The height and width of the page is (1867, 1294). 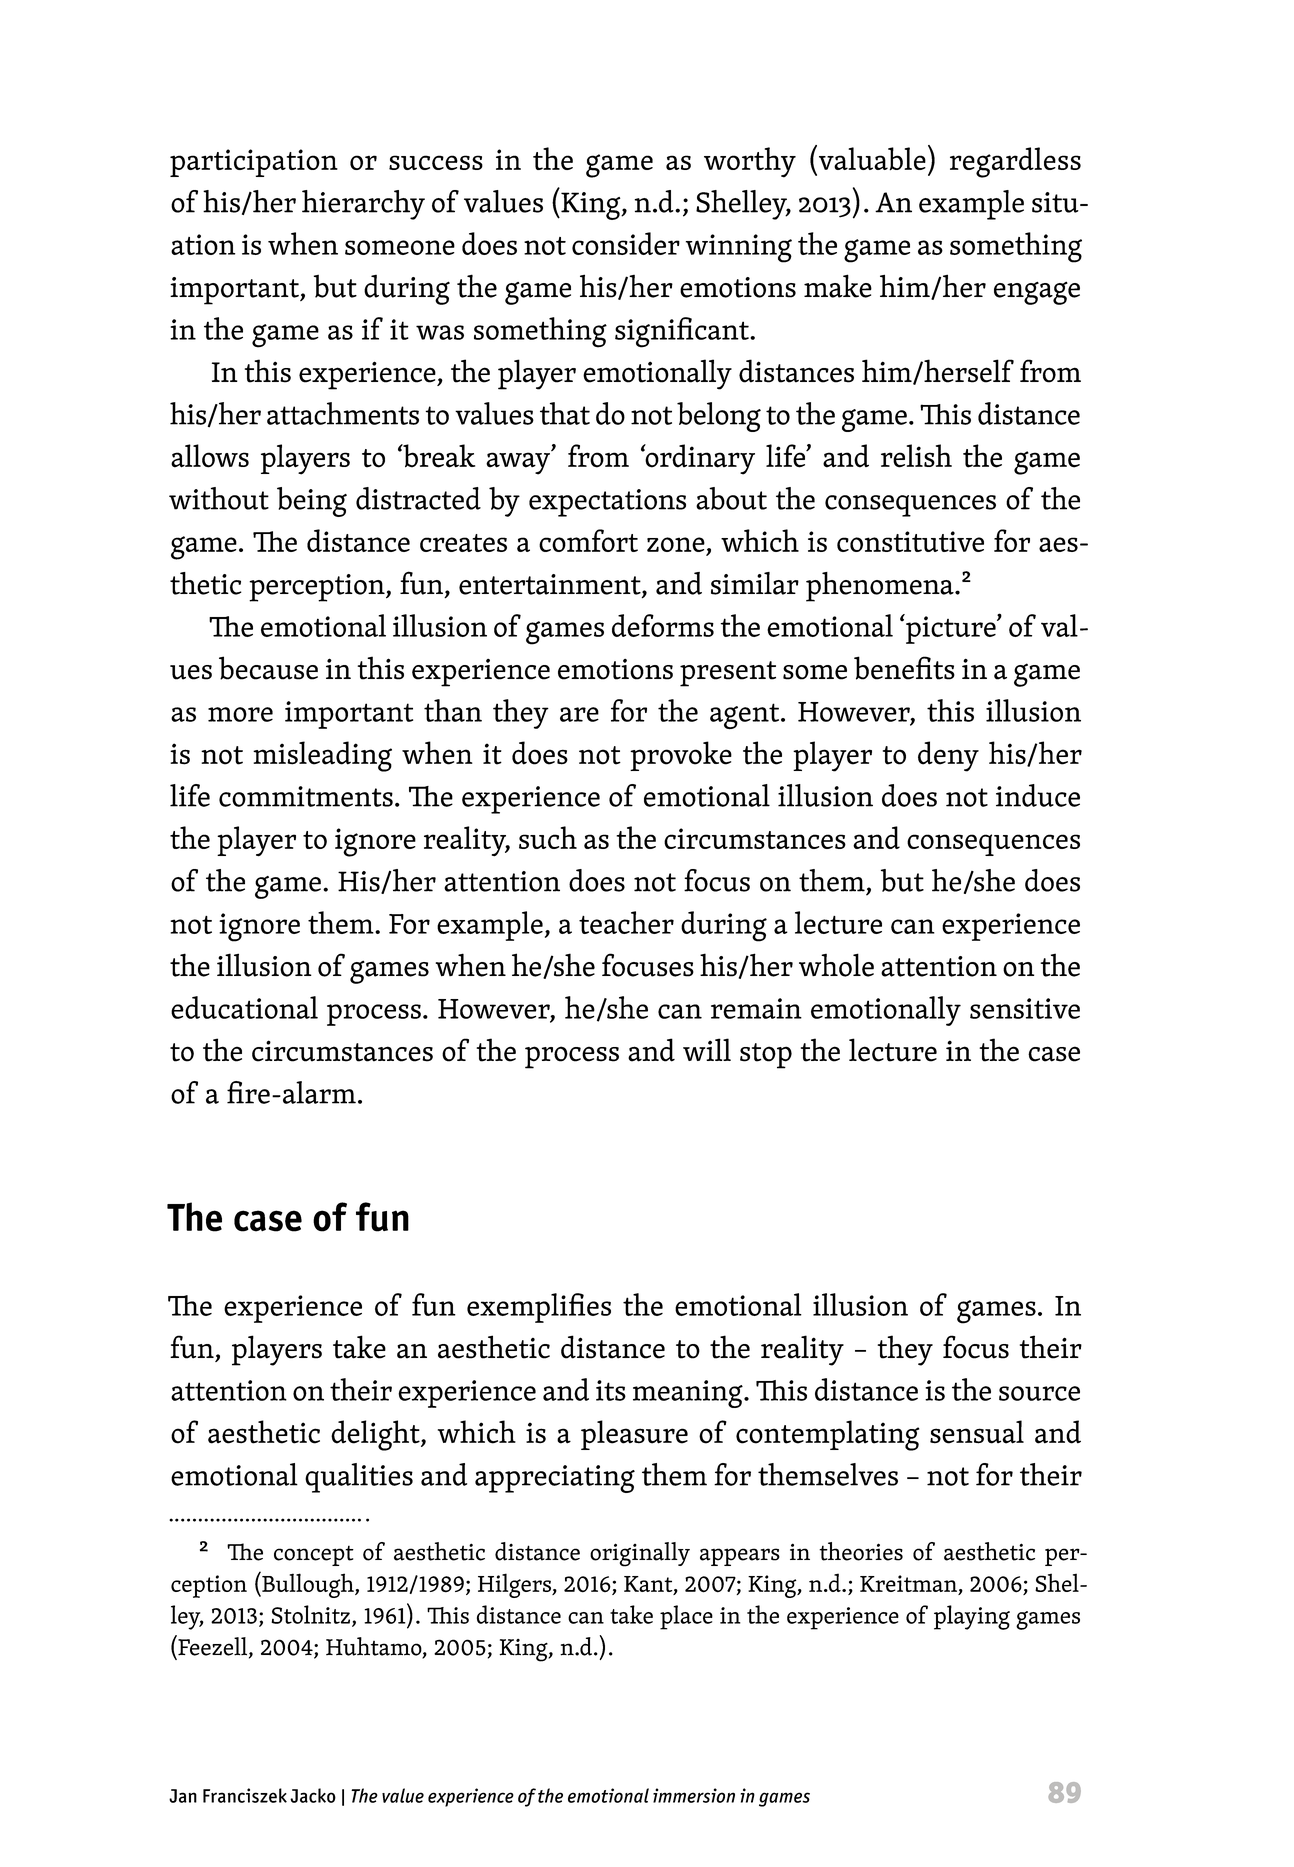 What do you see at coordinates (972, 1617) in the page?
I see `playing` at bounding box center [972, 1617].
